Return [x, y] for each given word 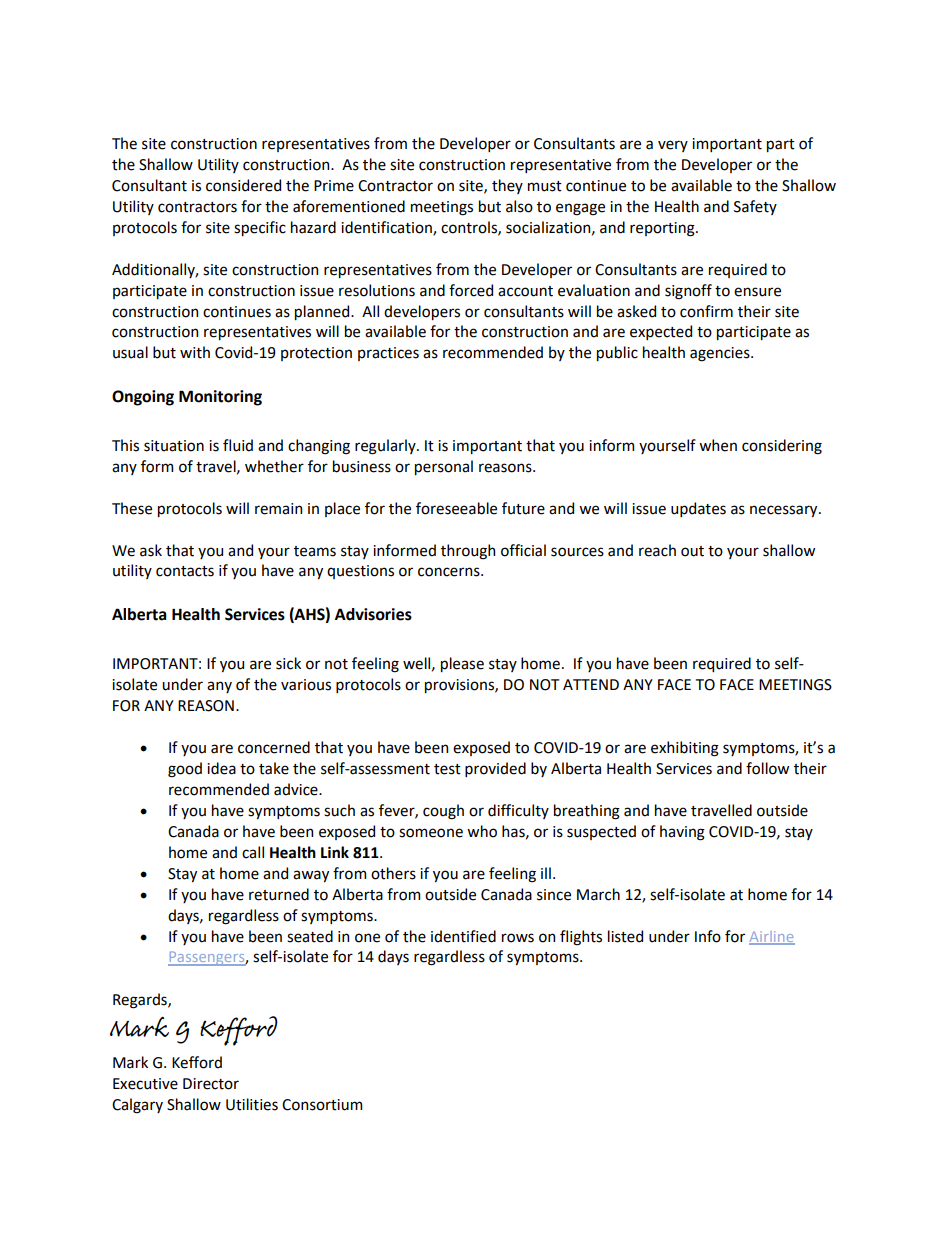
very [673, 146]
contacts [185, 571]
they [507, 186]
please [462, 664]
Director [211, 1084]
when [718, 445]
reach [657, 550]
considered [243, 185]
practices [388, 354]
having [682, 833]
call [253, 852]
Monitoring [220, 398]
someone [431, 833]
